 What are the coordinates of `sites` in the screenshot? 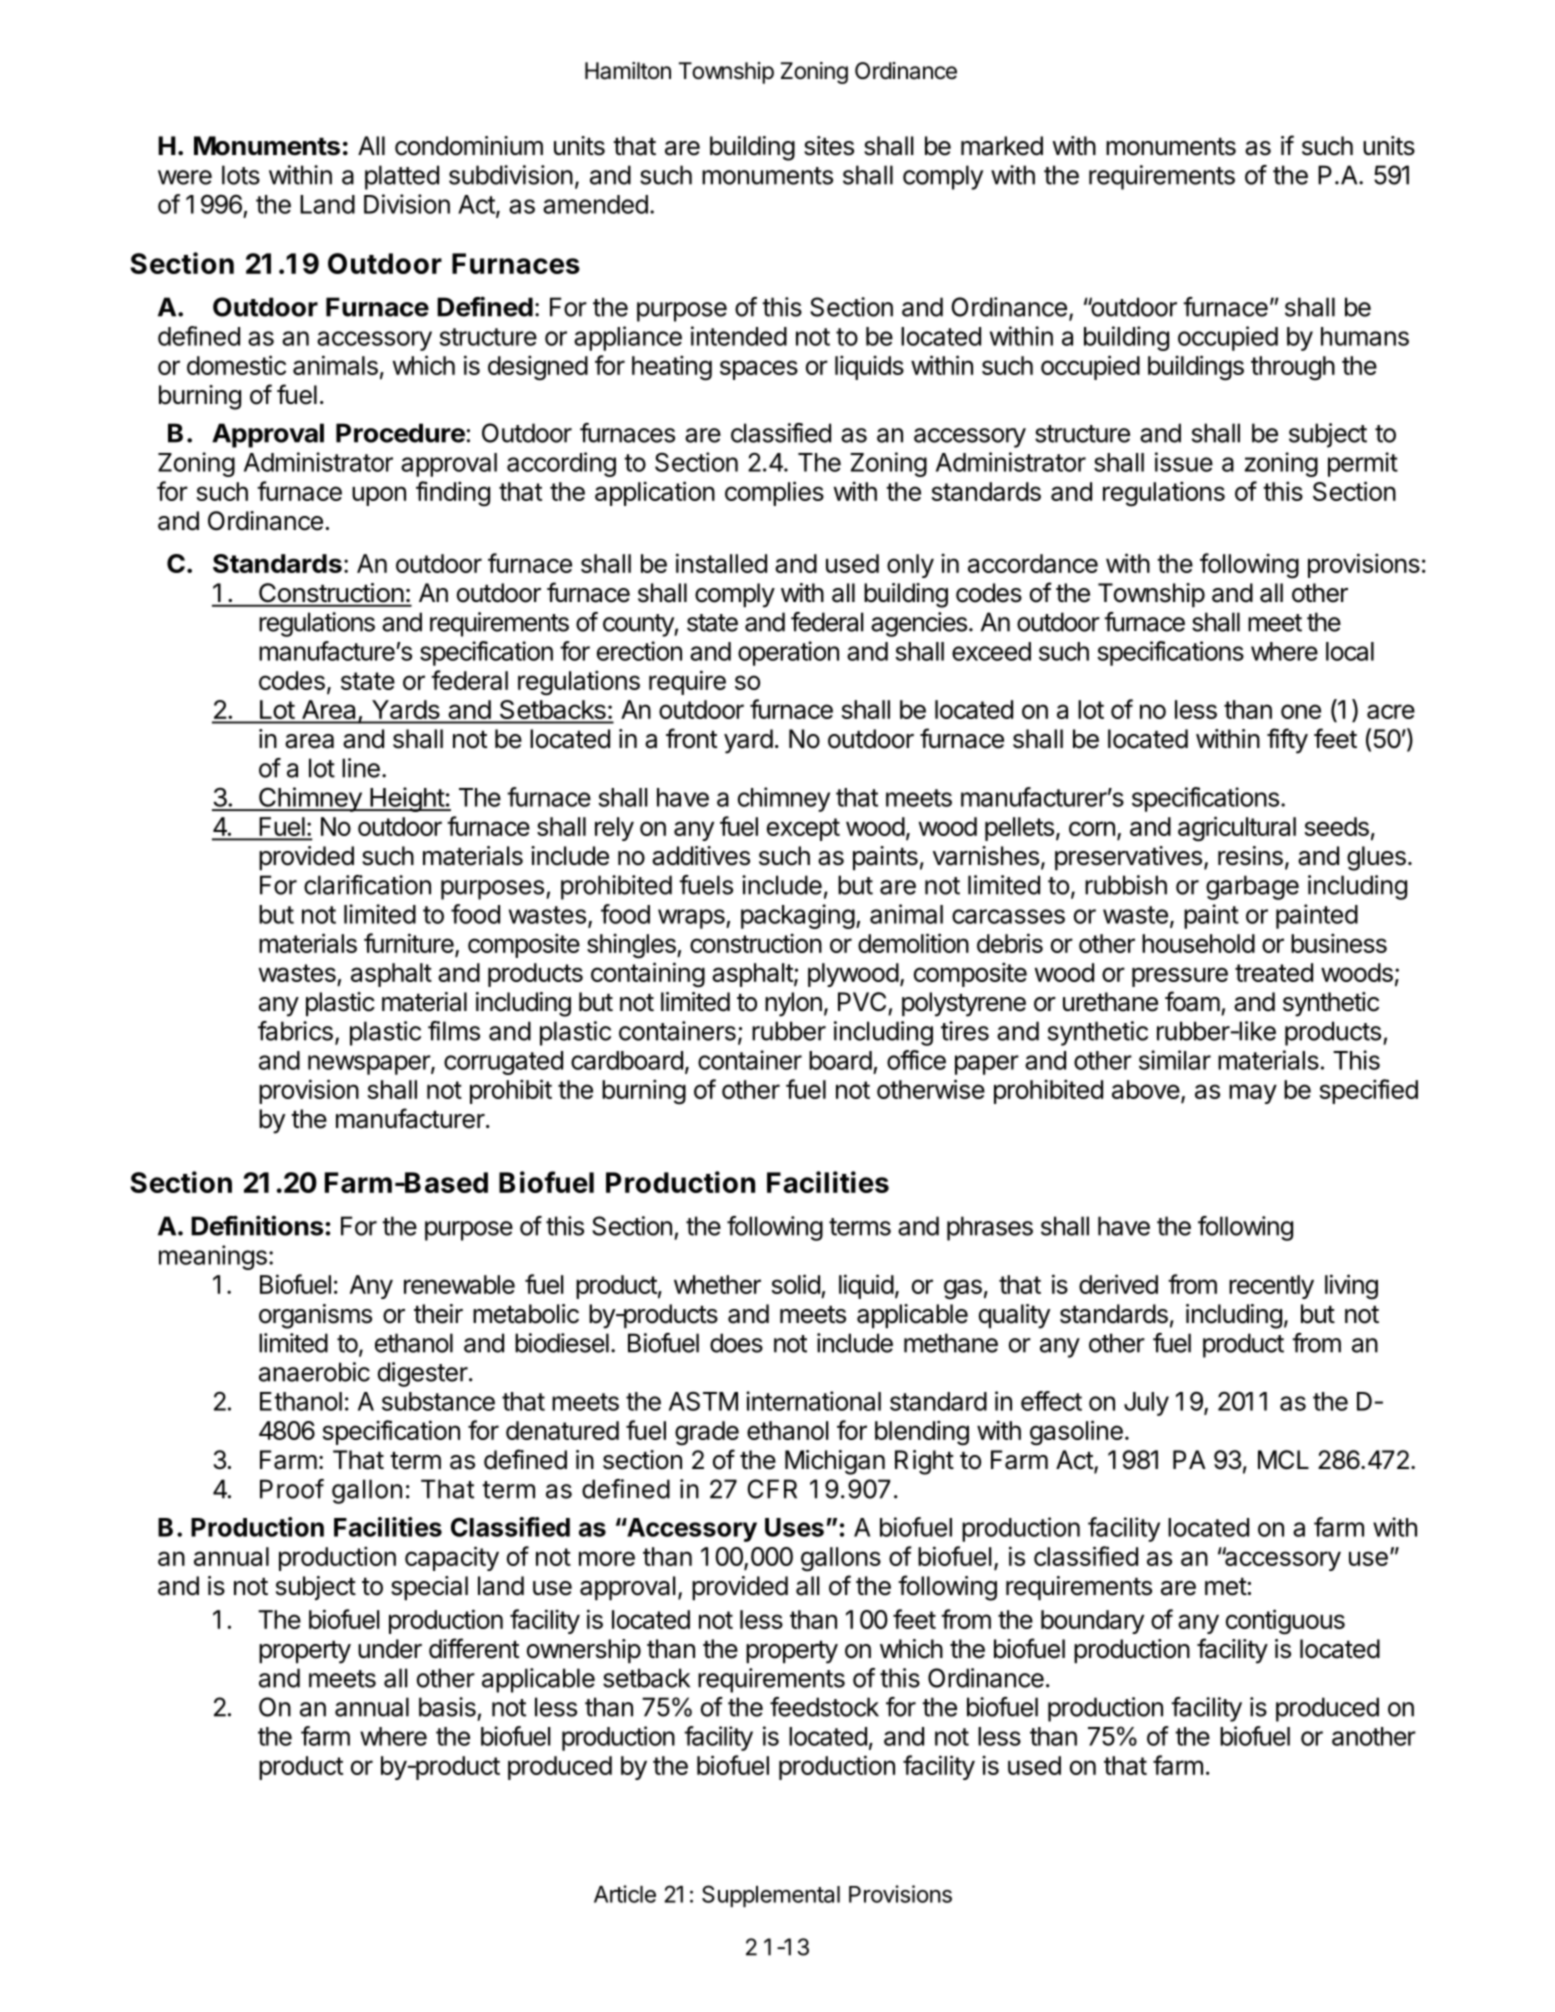 It's located at (829, 146).
